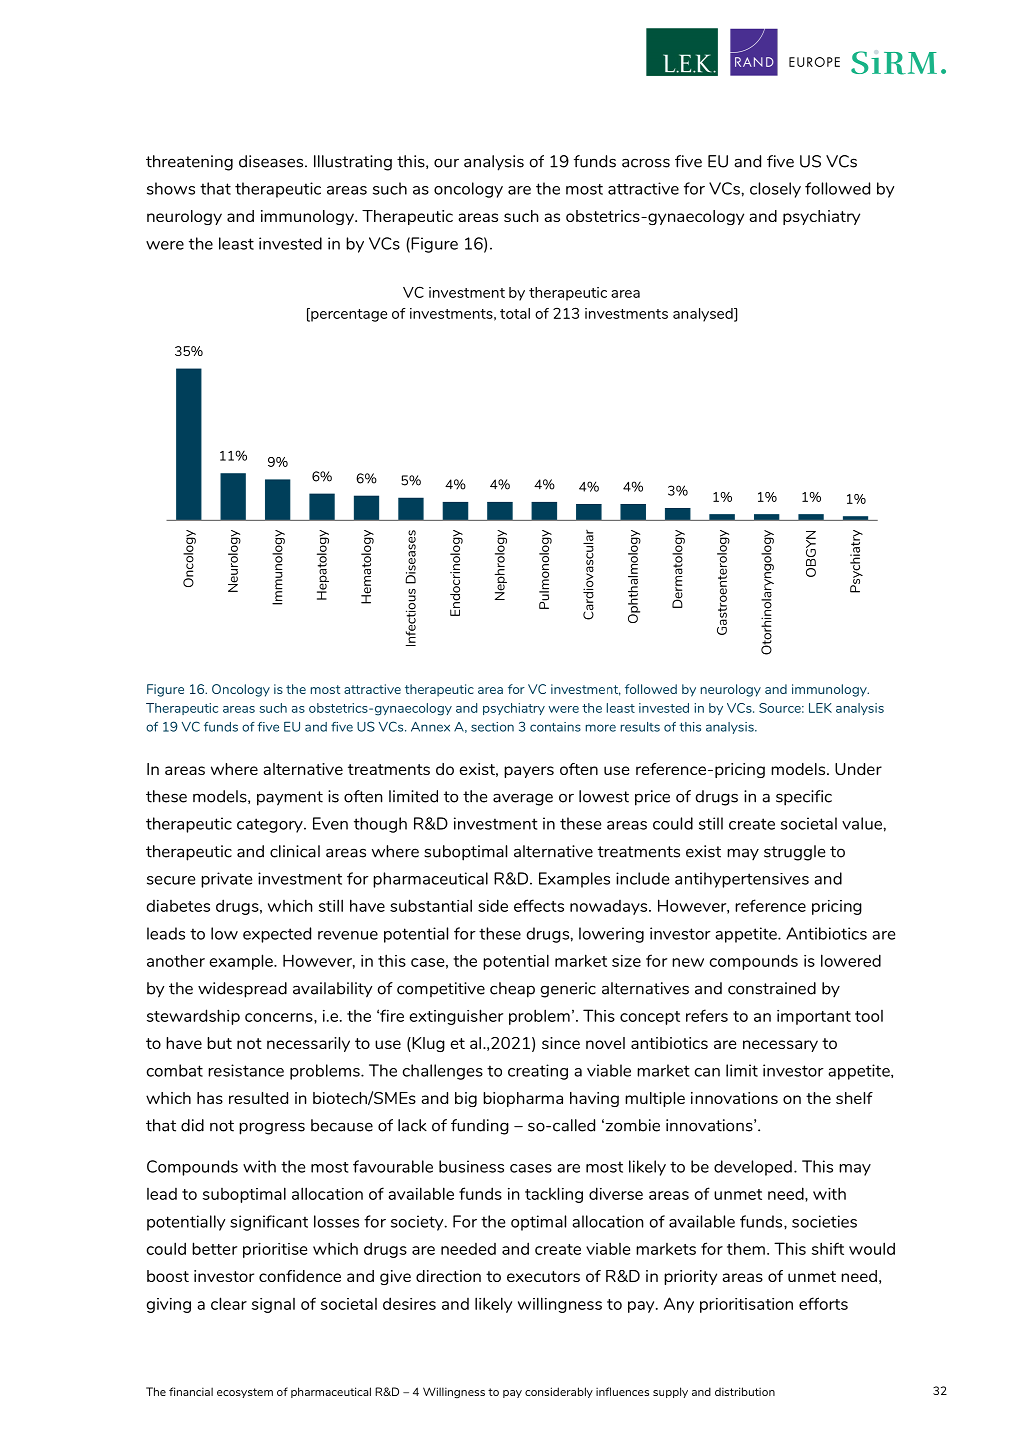 Image resolution: width=1020 pixels, height=1443 pixels. I want to click on ecosystem, so click(245, 1393).
